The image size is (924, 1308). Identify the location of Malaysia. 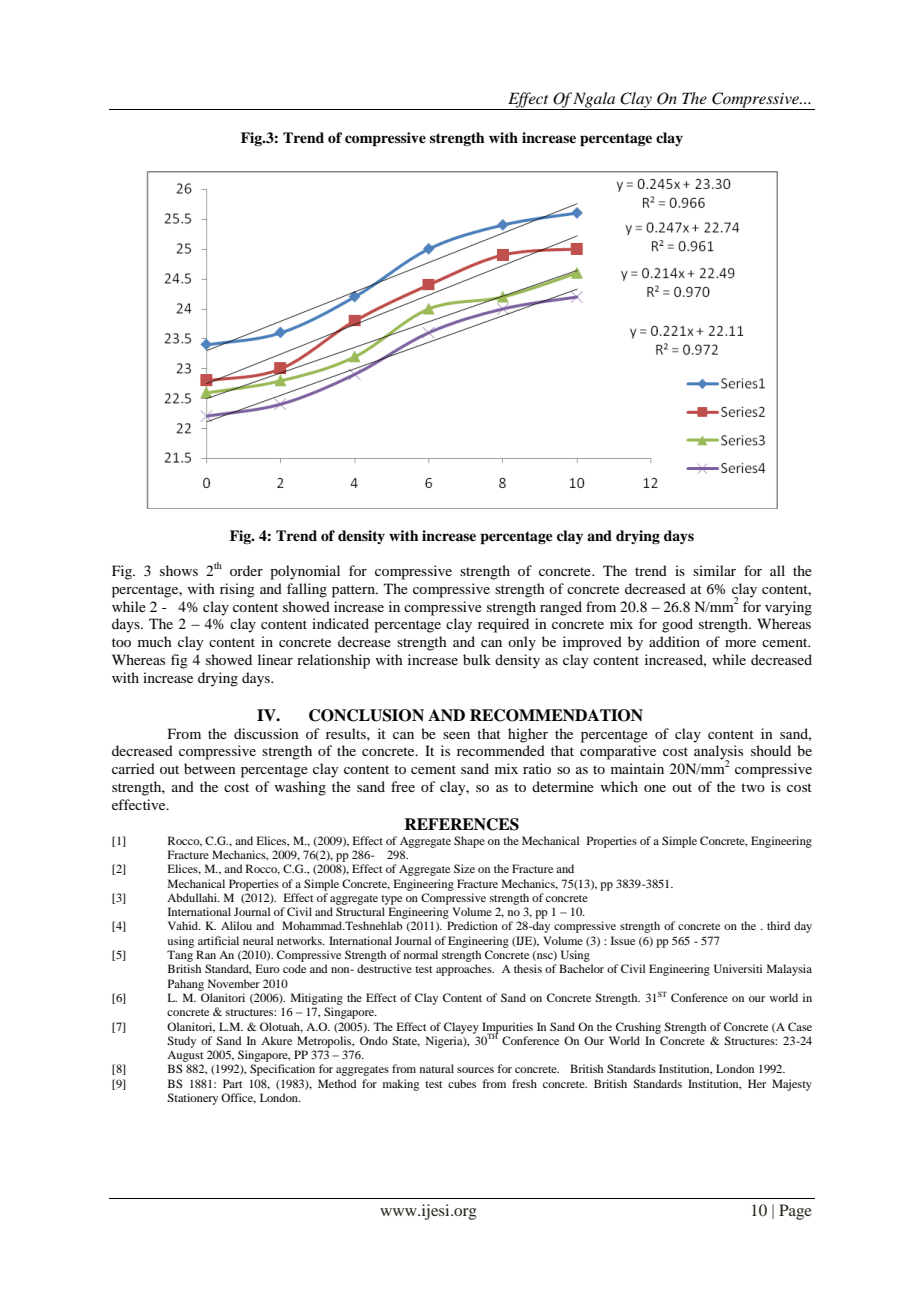
(789, 970).
